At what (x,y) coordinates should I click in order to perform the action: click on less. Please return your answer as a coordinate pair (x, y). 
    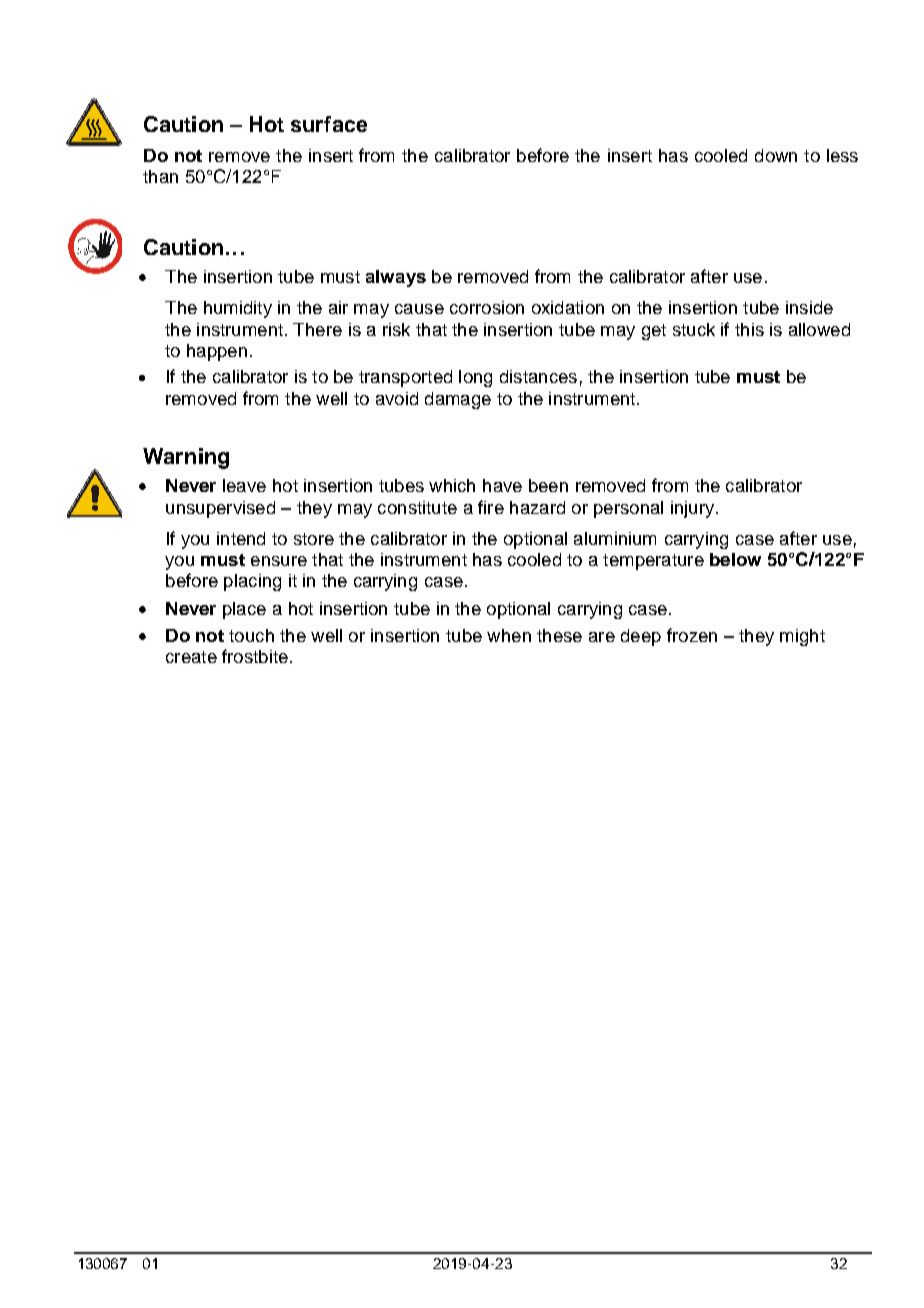
    Looking at the image, I should click on (842, 155).
